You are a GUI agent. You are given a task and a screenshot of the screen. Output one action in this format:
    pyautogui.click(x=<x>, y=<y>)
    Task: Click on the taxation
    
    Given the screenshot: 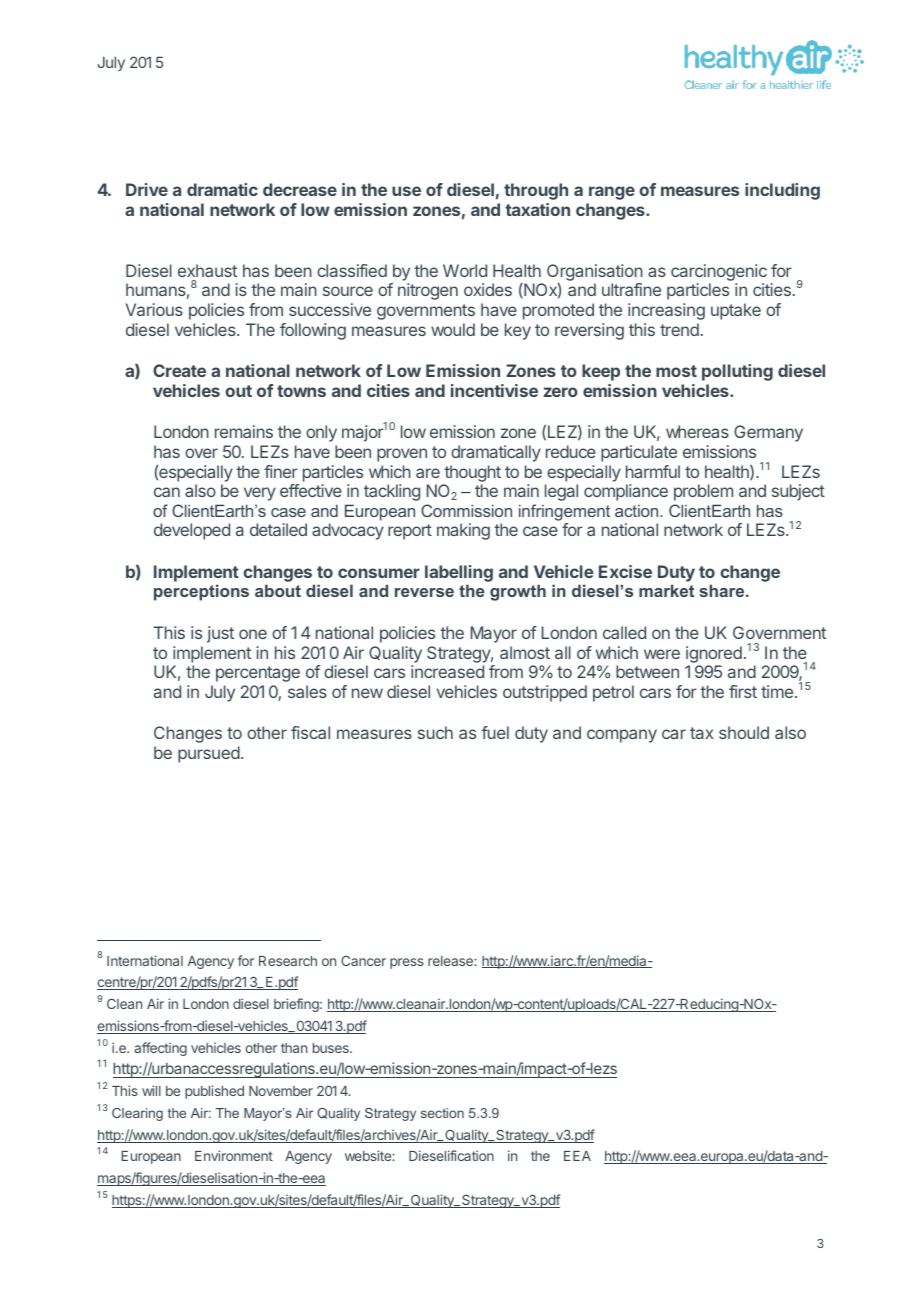 What is the action you would take?
    pyautogui.click(x=537, y=209)
